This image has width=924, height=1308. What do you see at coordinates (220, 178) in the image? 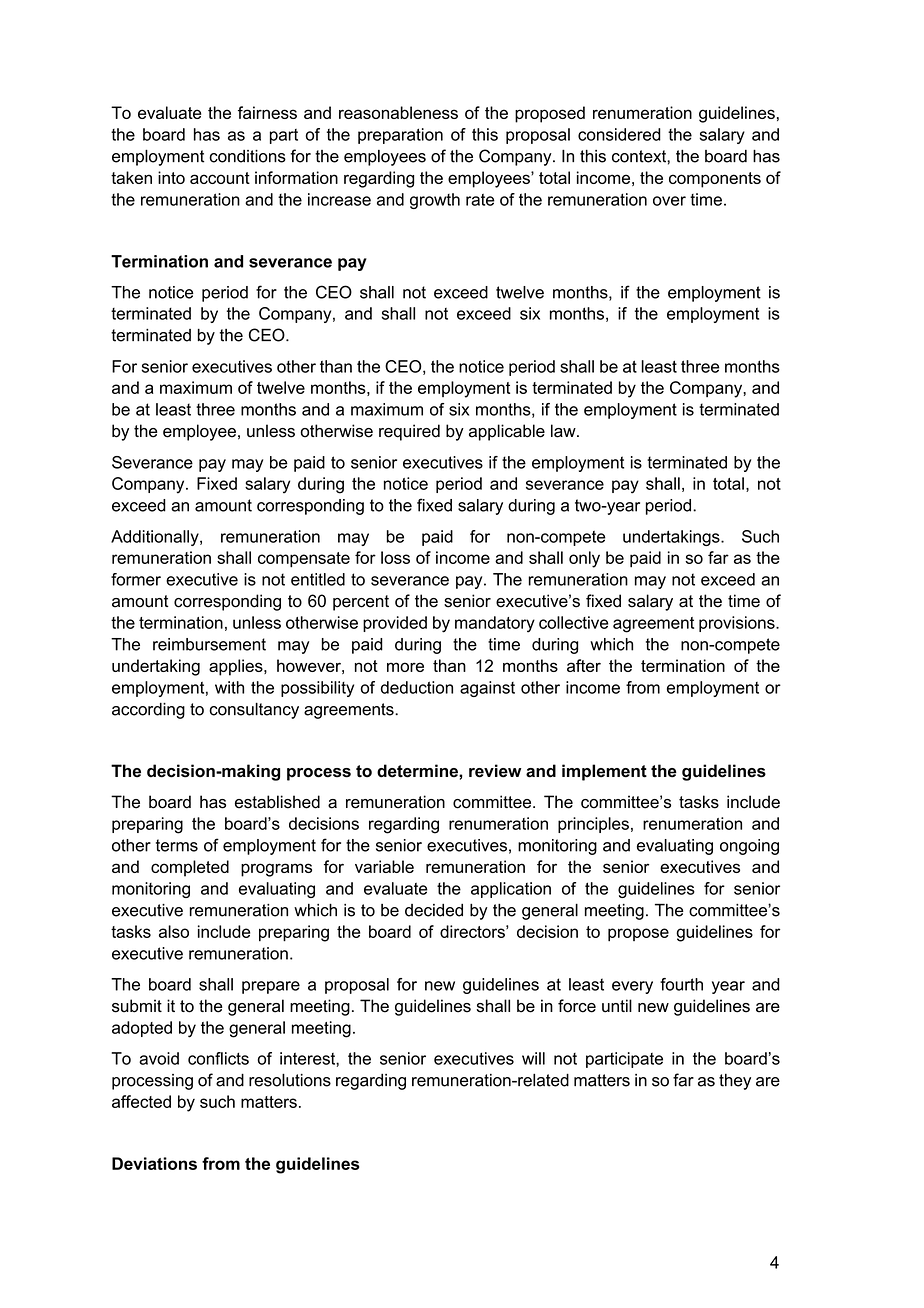
I see `account` at bounding box center [220, 178].
